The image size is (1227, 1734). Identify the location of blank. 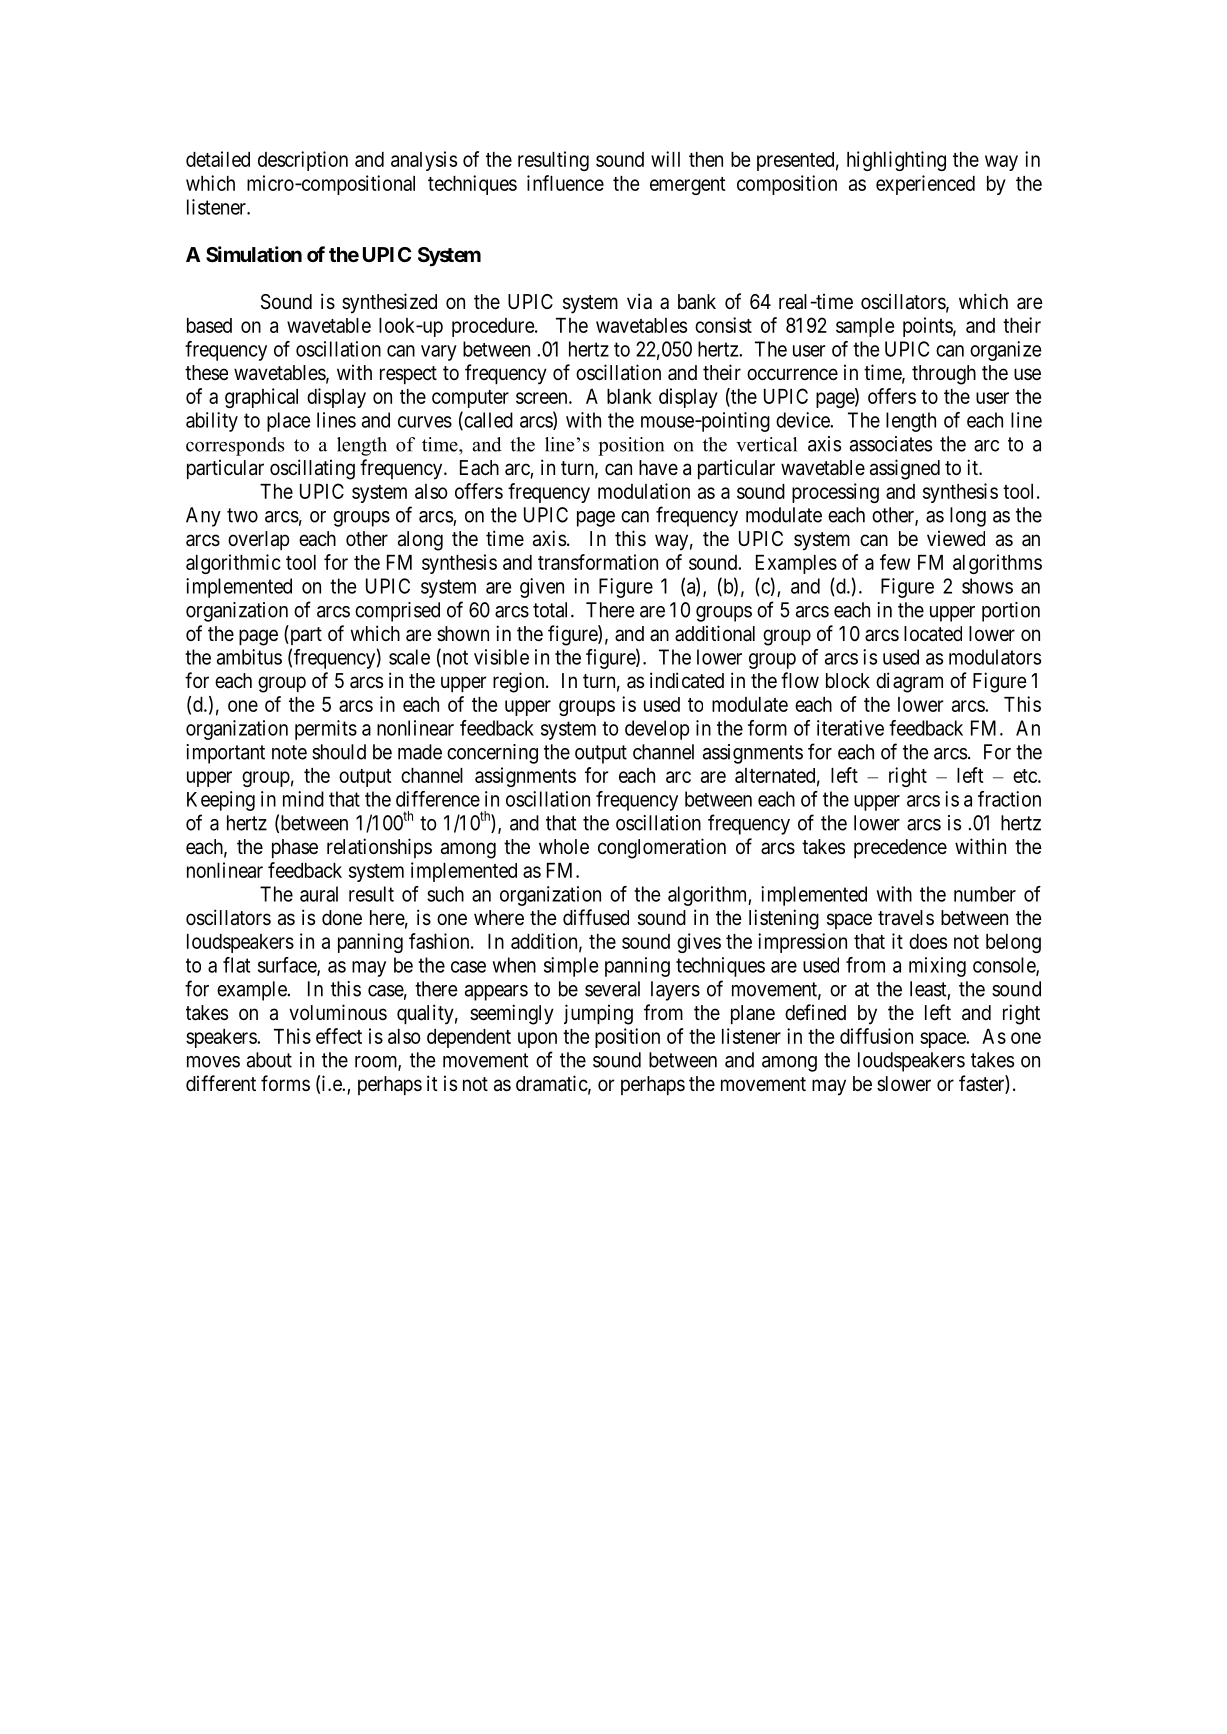
(629, 396).
